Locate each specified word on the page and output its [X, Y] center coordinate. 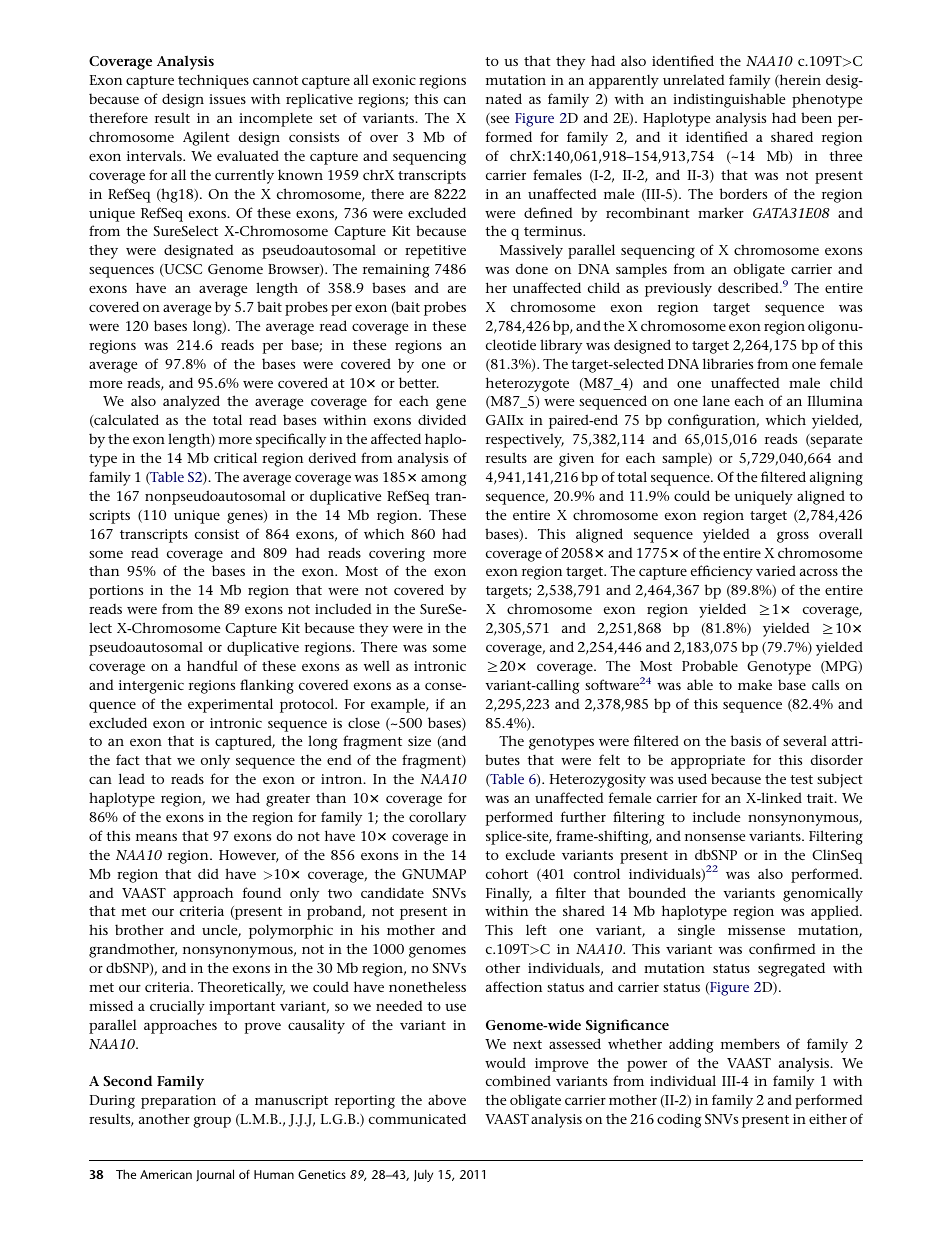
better [419, 382]
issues [227, 99]
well [377, 665]
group [212, 1122]
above [447, 1099]
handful [212, 665]
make [755, 684]
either [828, 1118]
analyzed [191, 402]
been [816, 117]
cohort [507, 873]
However [249, 856]
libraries [728, 363]
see [499, 120]
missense [756, 930]
